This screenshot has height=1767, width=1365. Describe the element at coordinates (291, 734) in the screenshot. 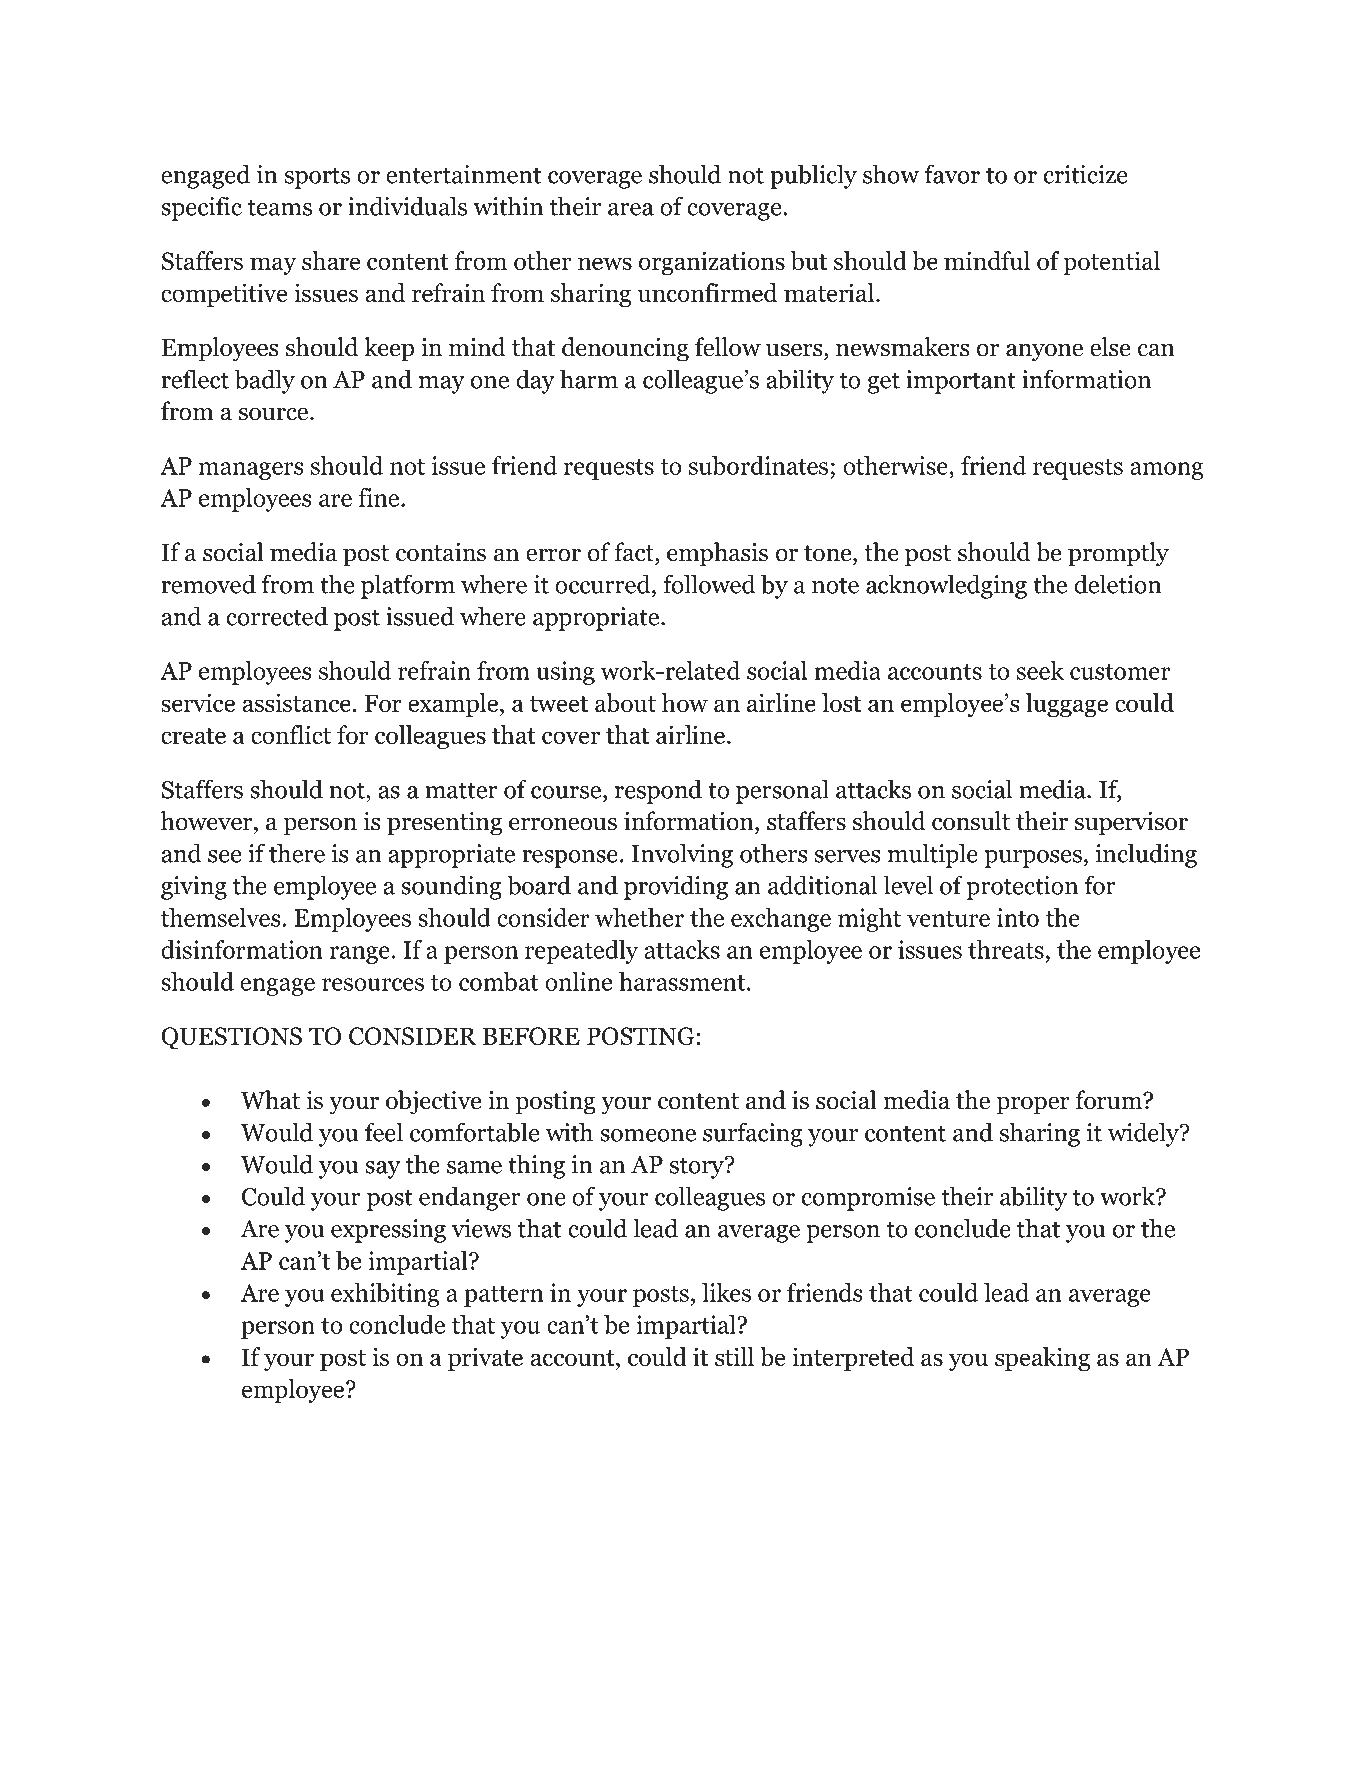

I see `conflict` at that location.
